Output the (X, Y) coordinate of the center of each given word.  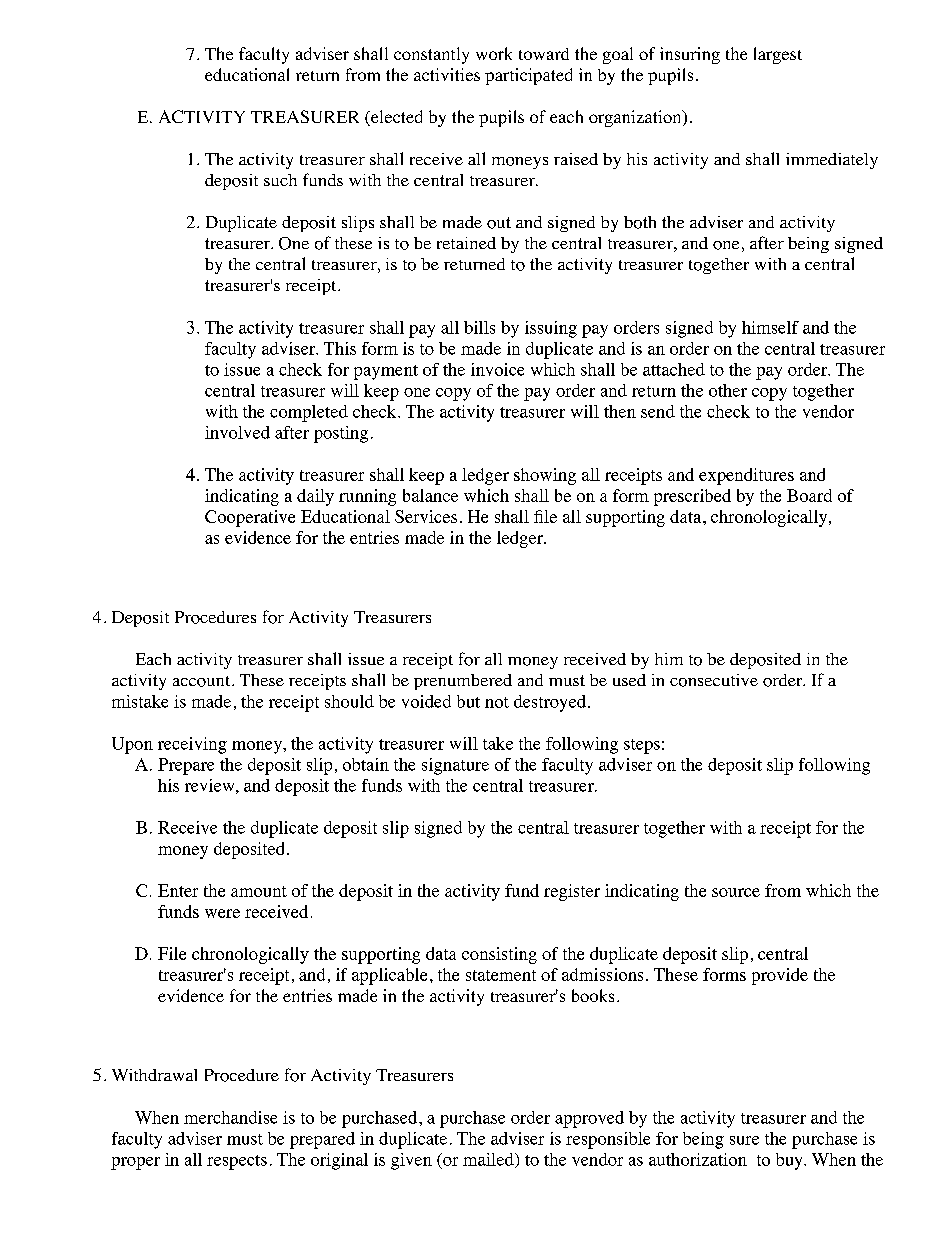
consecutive (714, 680)
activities (447, 74)
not (497, 702)
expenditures (746, 476)
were (222, 913)
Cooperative (250, 518)
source (736, 892)
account (201, 681)
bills (479, 327)
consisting (499, 955)
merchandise (230, 1117)
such (280, 180)
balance (430, 495)
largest (778, 55)
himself (770, 327)
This (340, 348)
